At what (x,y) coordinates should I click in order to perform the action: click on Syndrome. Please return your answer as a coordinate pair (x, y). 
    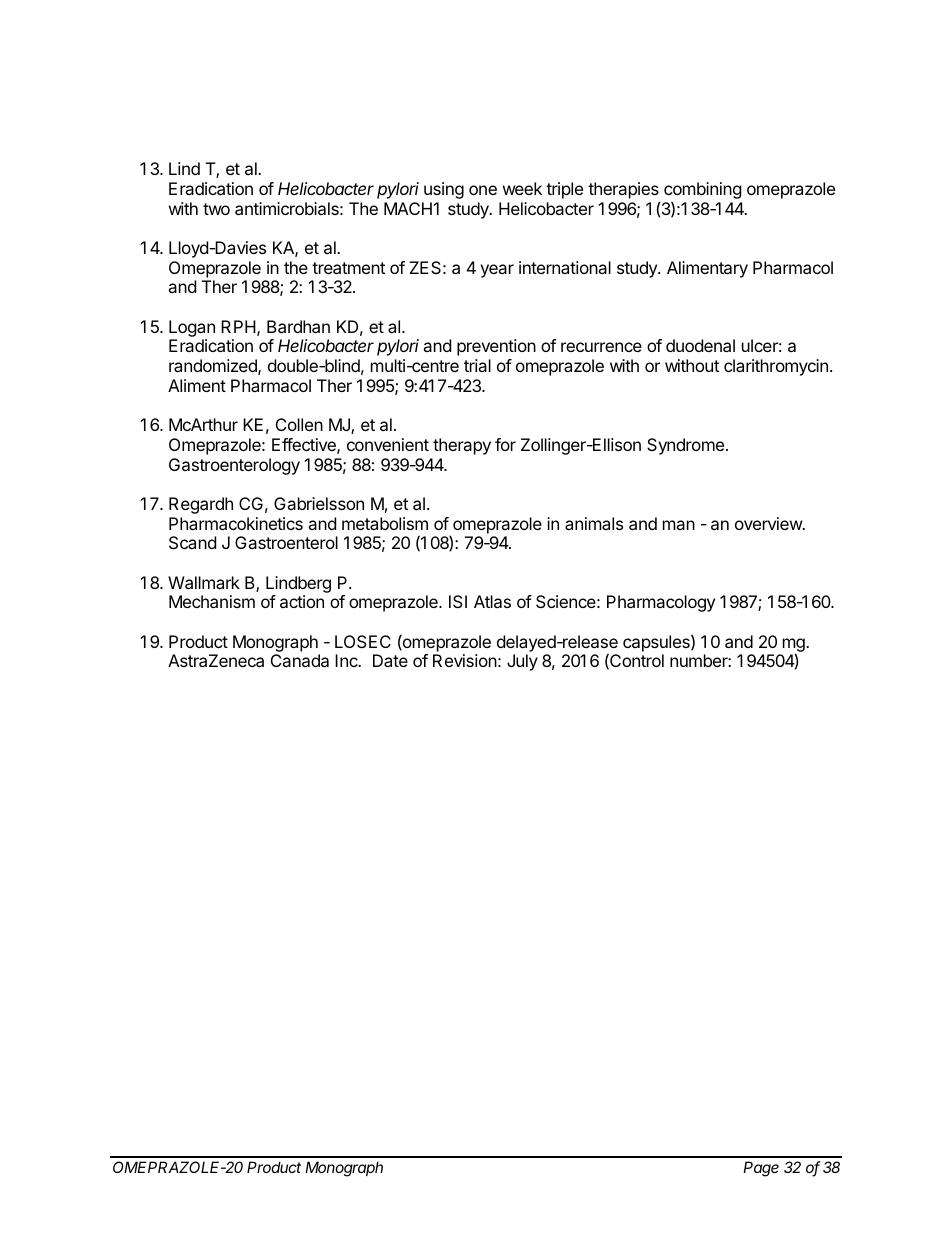
    Looking at the image, I should click on (685, 446).
